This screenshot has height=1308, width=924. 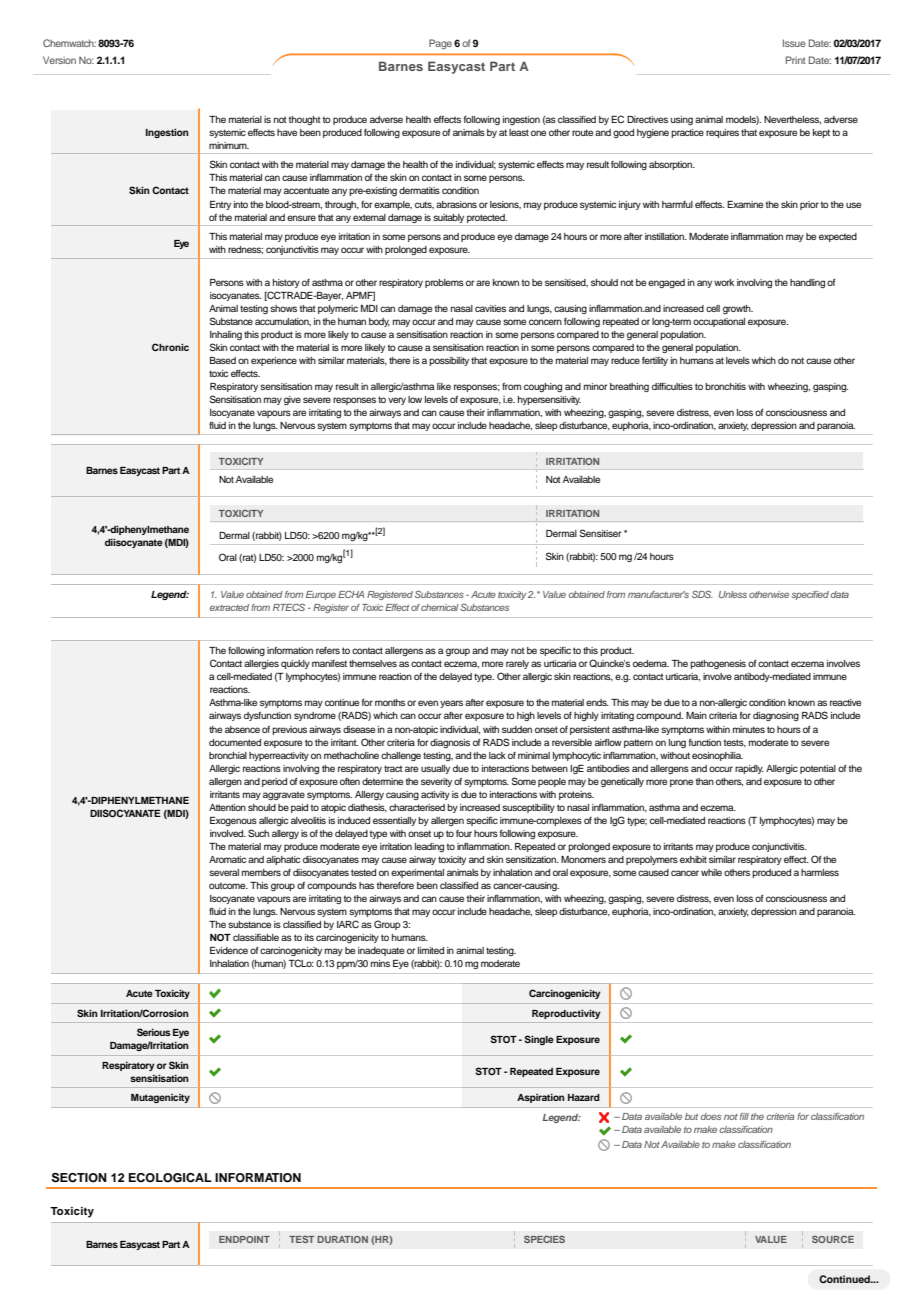 What do you see at coordinates (725, 386) in the screenshot?
I see `bronchitis` at bounding box center [725, 386].
